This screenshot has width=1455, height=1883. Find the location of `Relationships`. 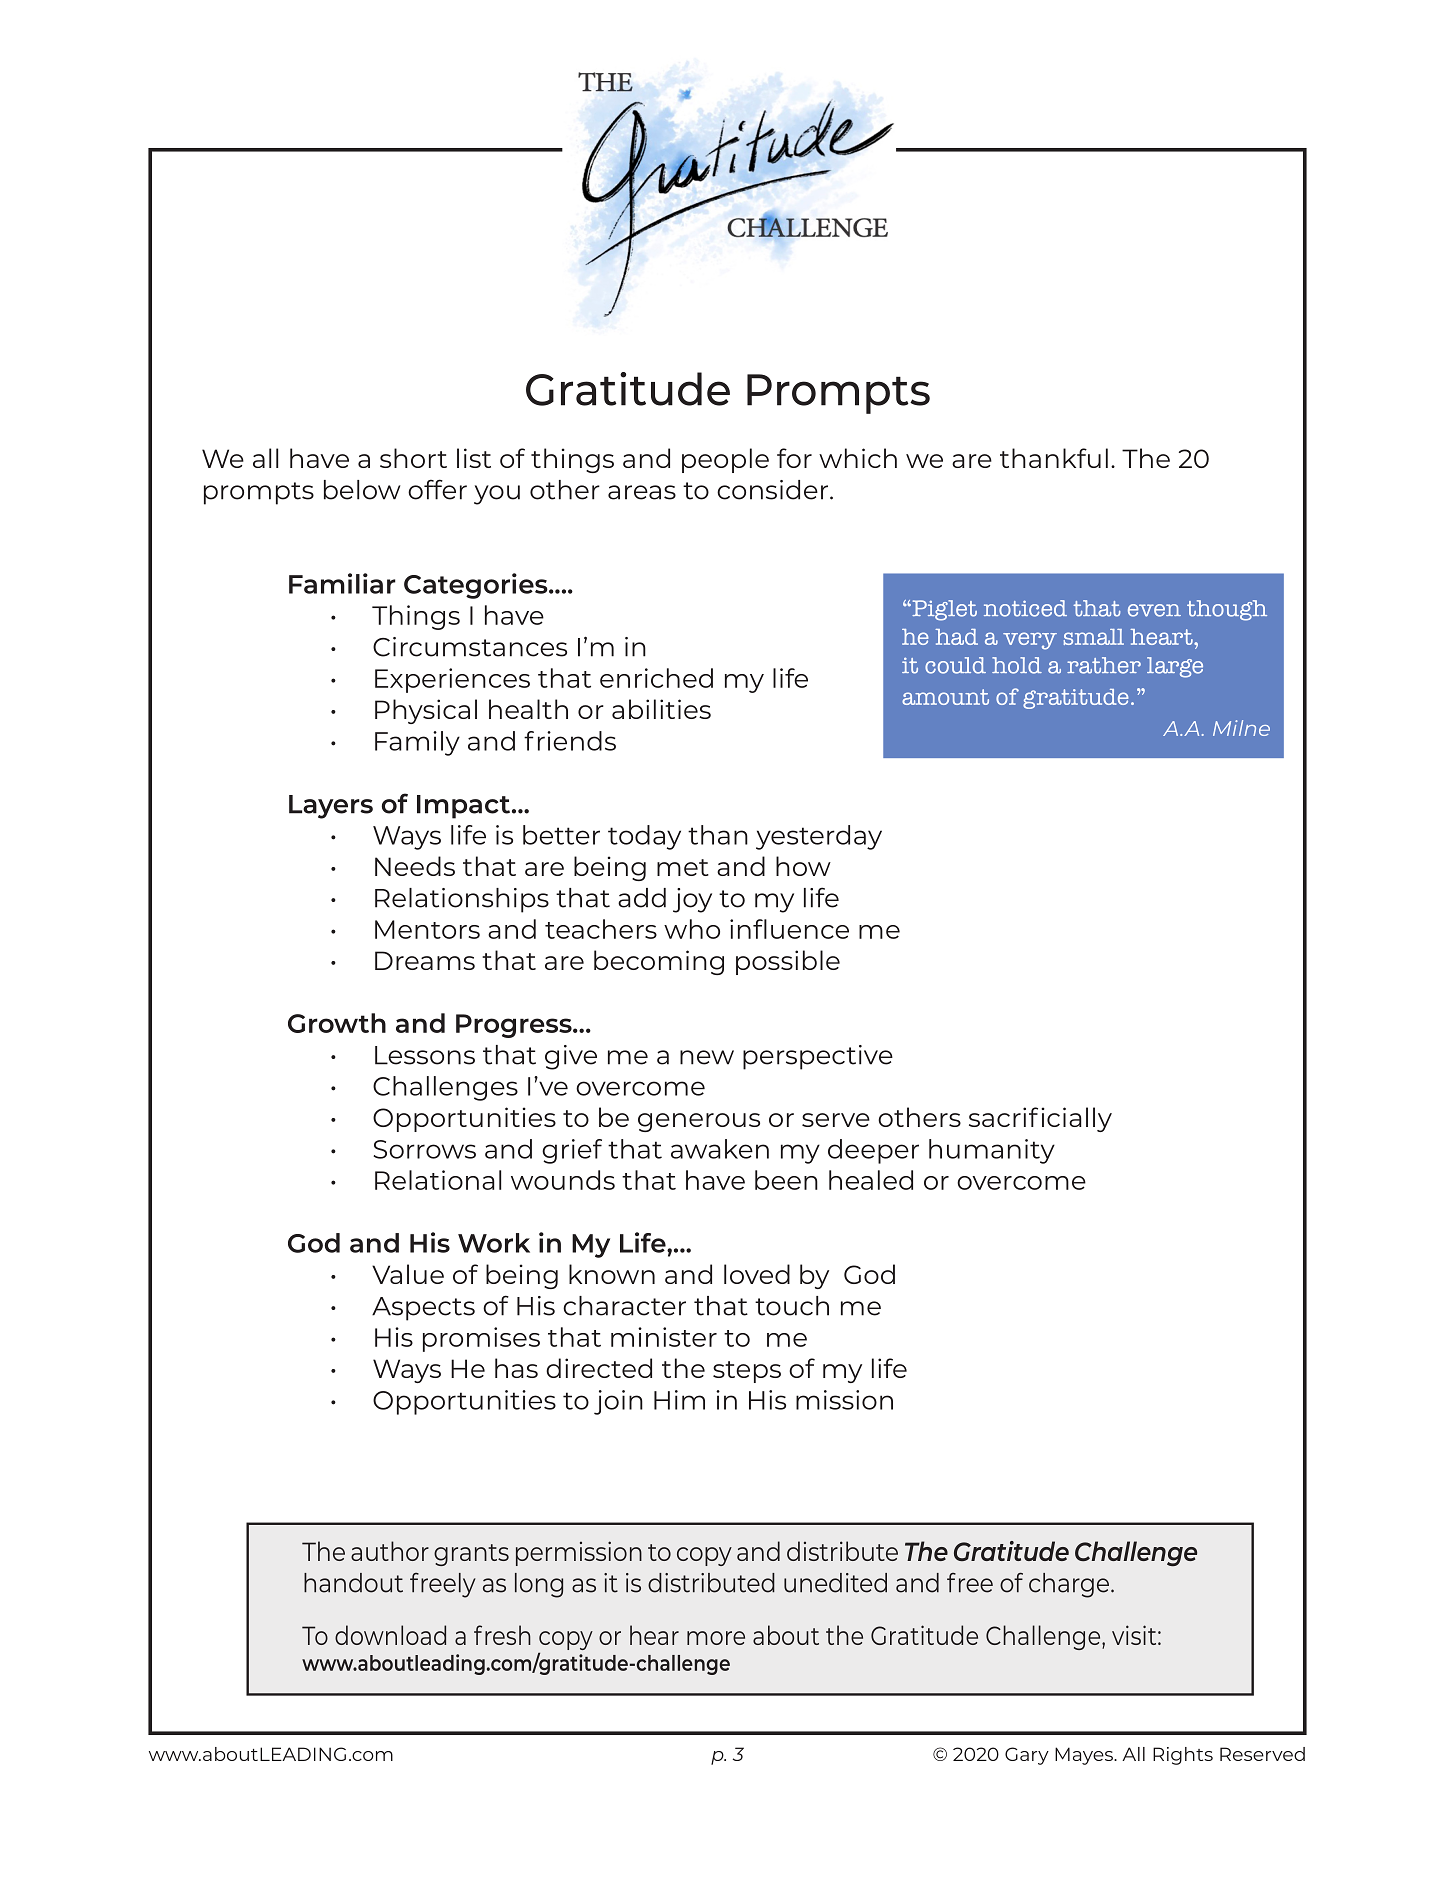

Relationships is located at coordinates (462, 900).
